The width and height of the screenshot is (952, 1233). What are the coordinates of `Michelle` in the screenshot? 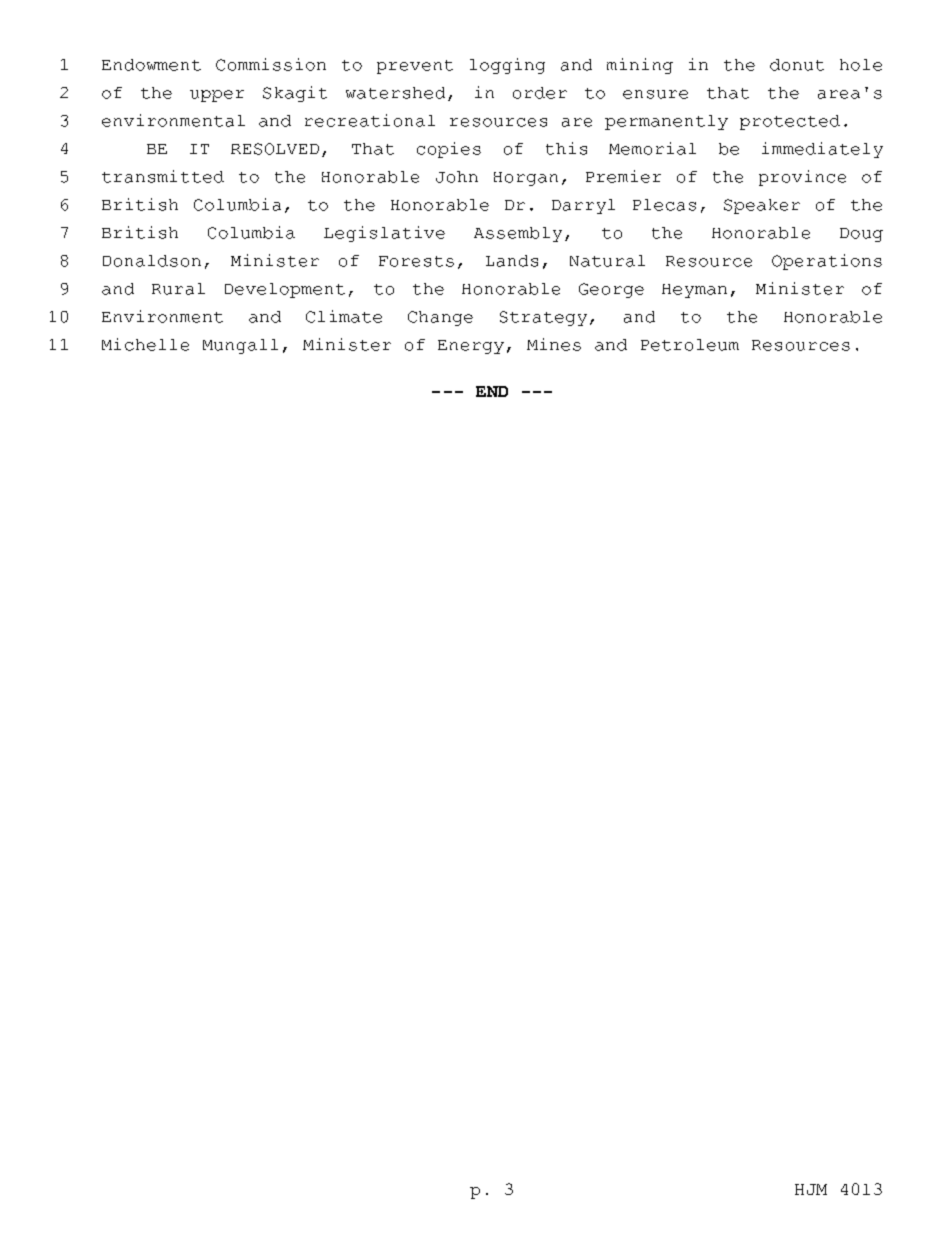 It's located at (145, 344).
